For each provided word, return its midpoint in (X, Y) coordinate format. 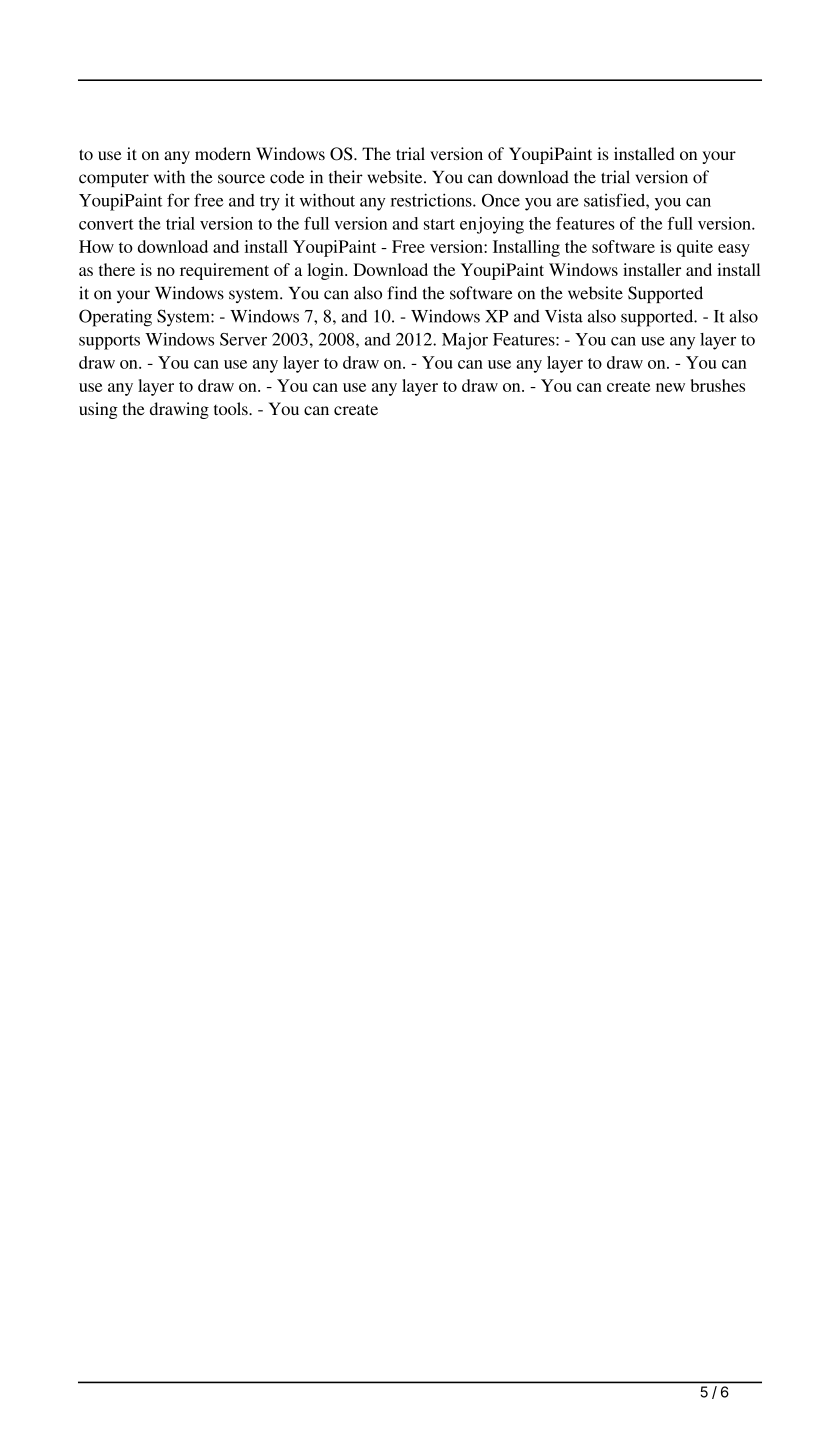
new (670, 387)
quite (695, 248)
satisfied (615, 200)
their (346, 177)
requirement (224, 271)
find (402, 293)
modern (223, 153)
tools (232, 408)
